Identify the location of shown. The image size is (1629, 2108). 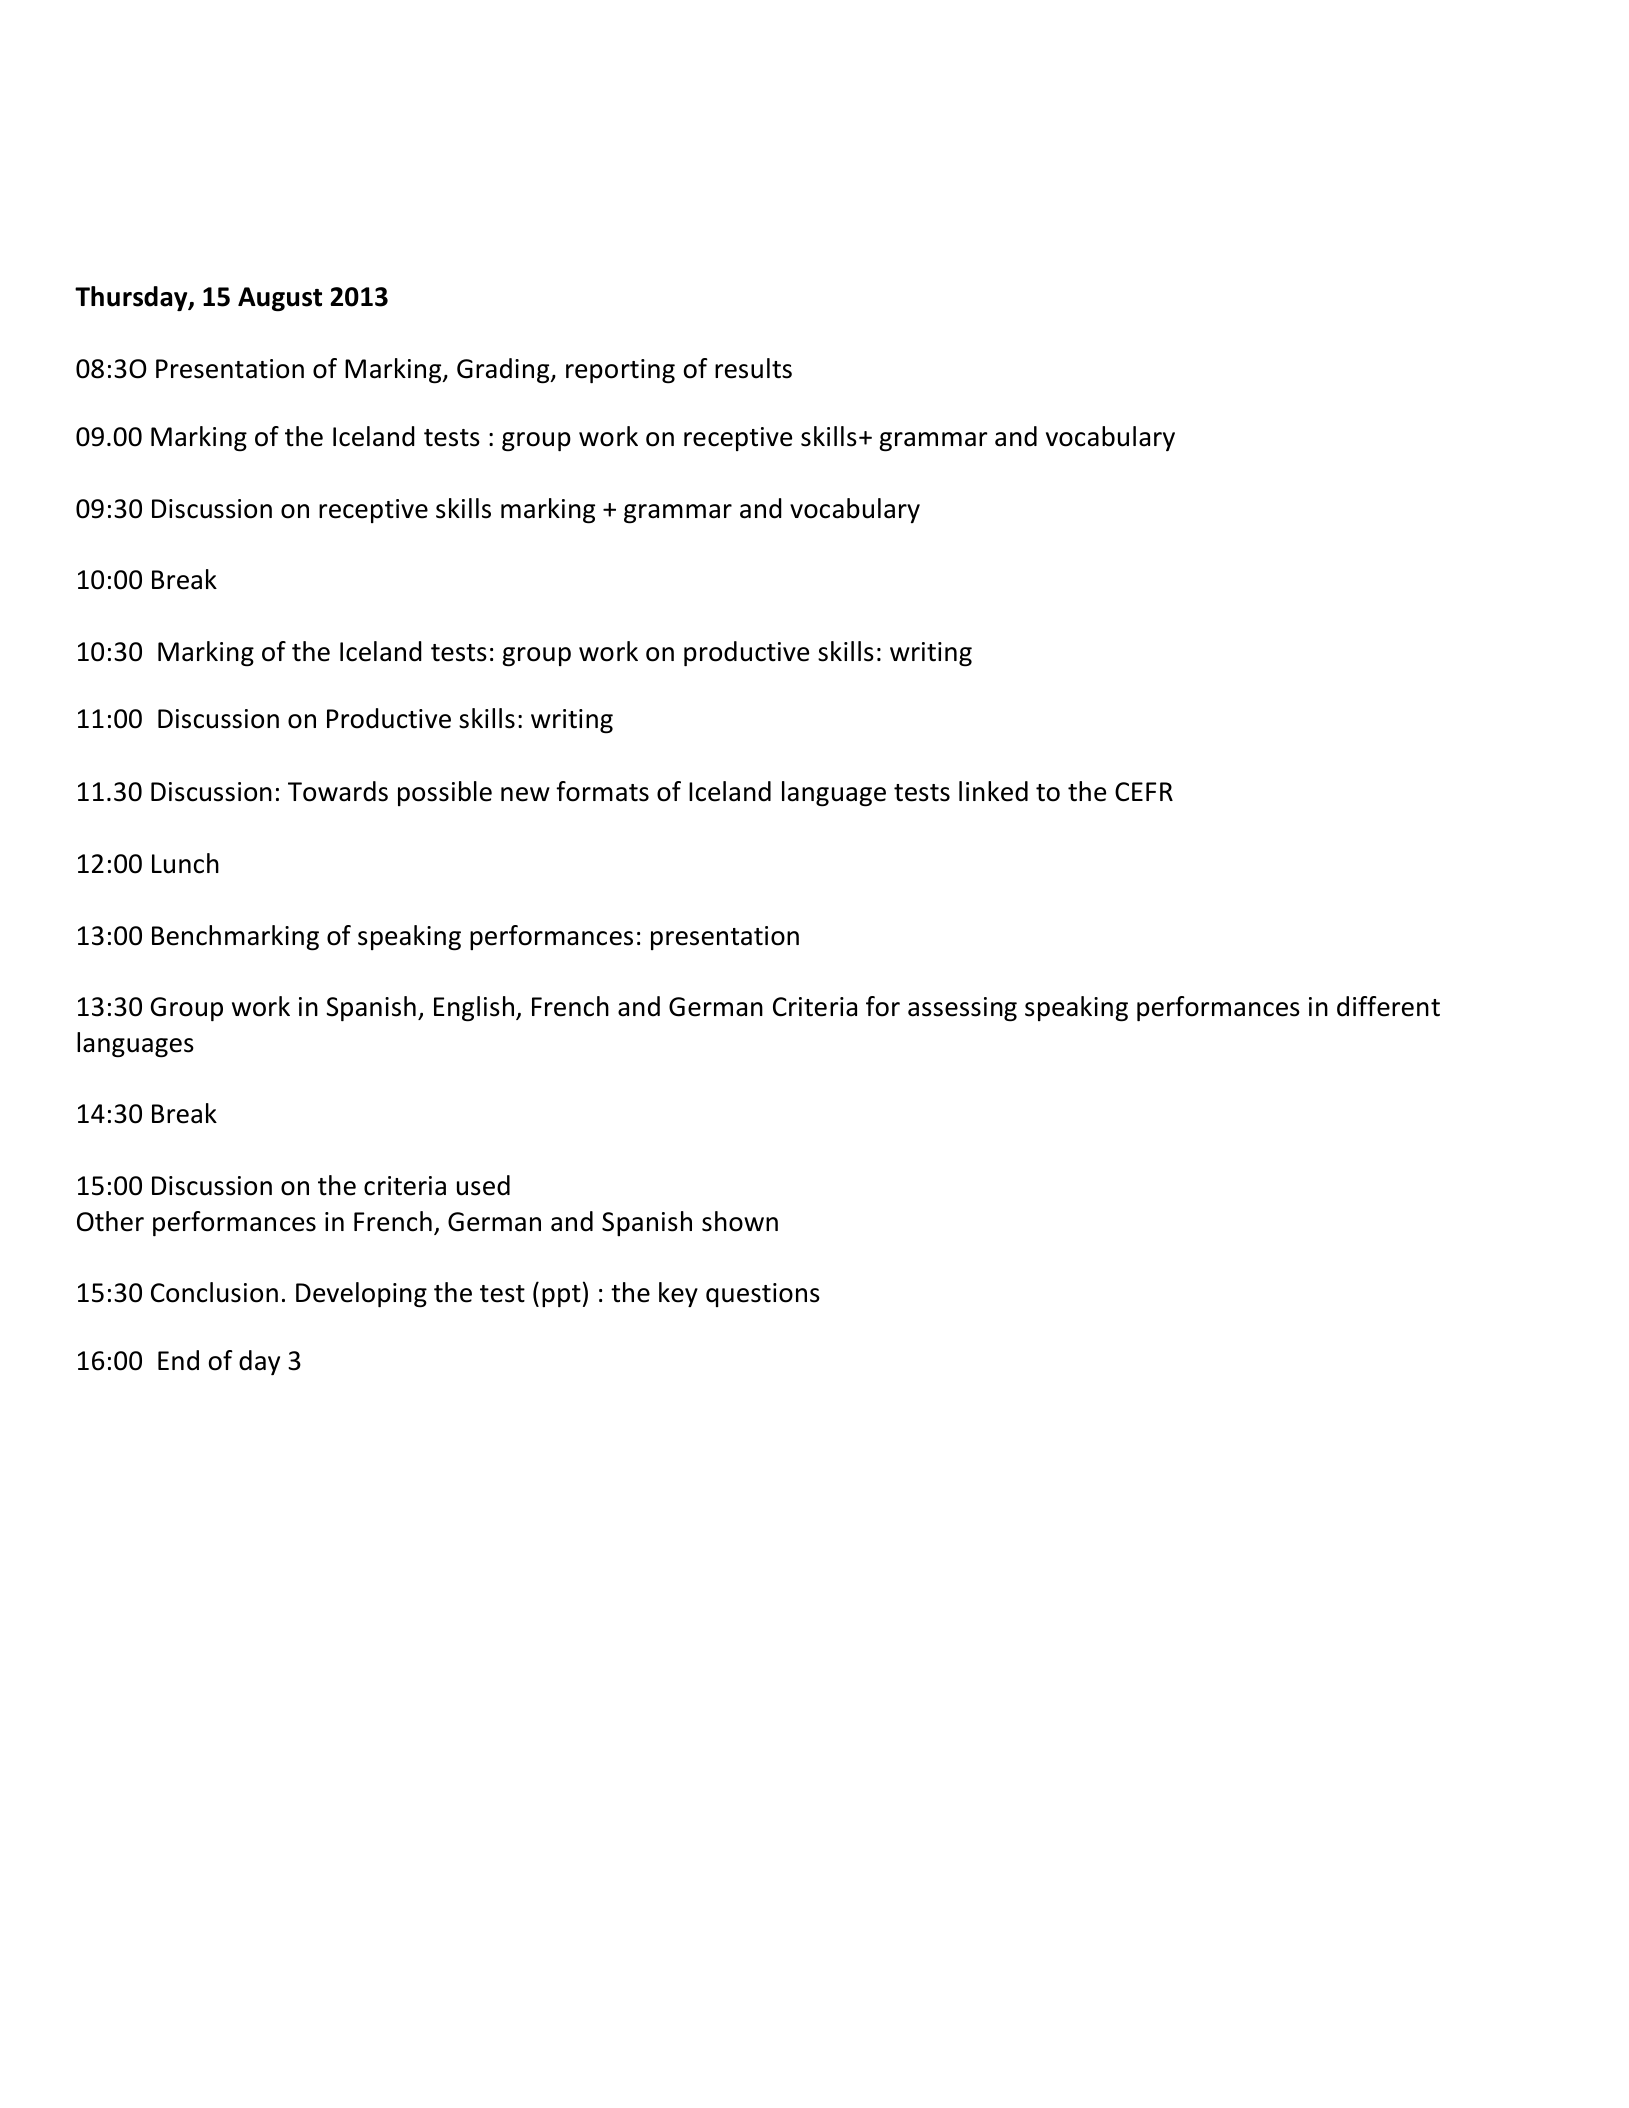
(740, 1221).
